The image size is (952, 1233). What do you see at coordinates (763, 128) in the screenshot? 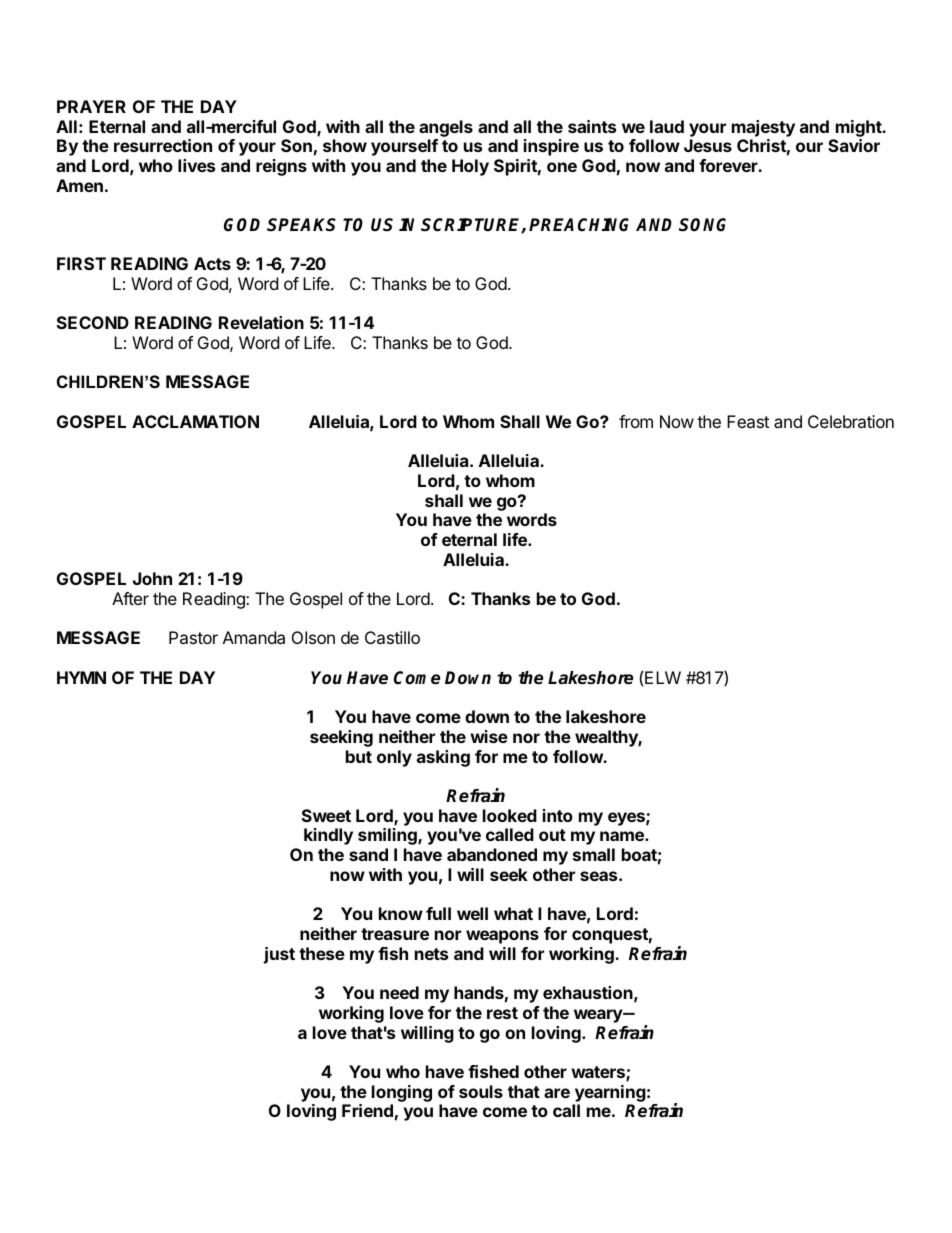
I see `majesty` at bounding box center [763, 128].
